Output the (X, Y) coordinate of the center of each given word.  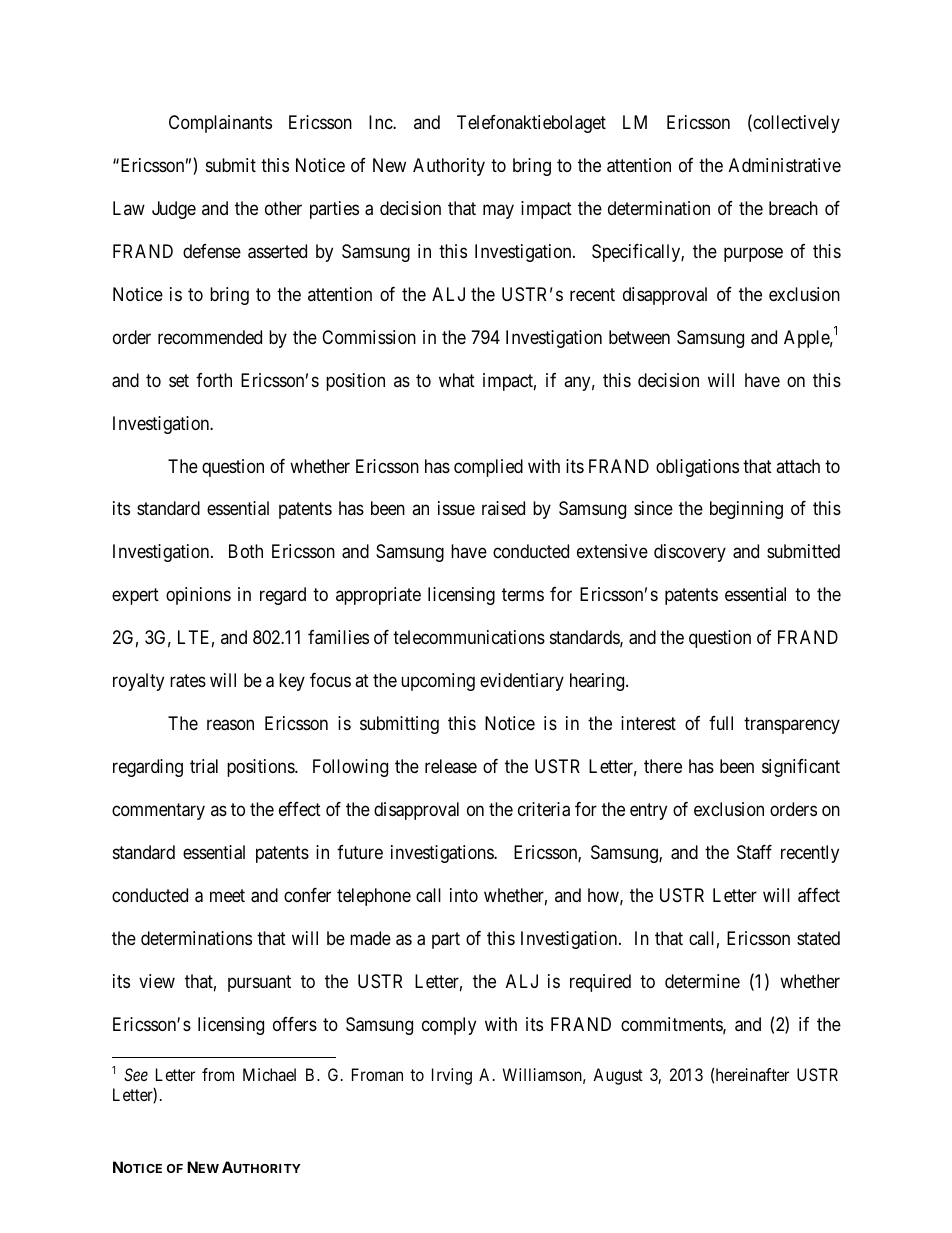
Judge (174, 210)
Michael (269, 1074)
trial (204, 766)
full (721, 723)
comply (449, 1026)
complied (488, 468)
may (498, 211)
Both (246, 551)
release (451, 766)
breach (793, 208)
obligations (697, 468)
